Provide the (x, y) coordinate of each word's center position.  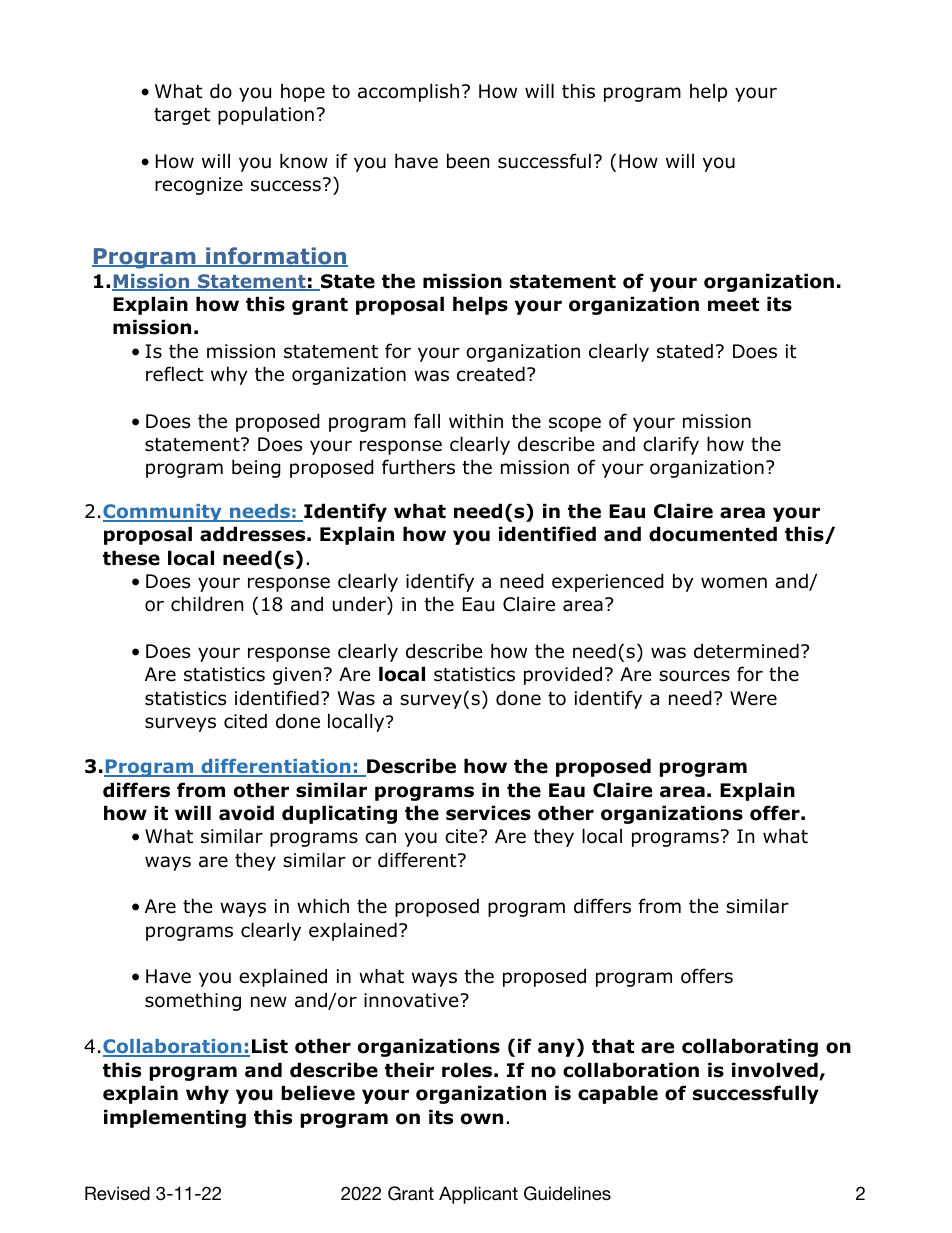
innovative (412, 1000)
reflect (175, 374)
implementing (175, 1118)
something (193, 1001)
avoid (246, 813)
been (468, 161)
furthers (418, 467)
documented (713, 534)
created (491, 374)
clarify (671, 445)
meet (733, 305)
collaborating (750, 1047)
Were (753, 698)
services (488, 813)
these (131, 558)
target (182, 116)
